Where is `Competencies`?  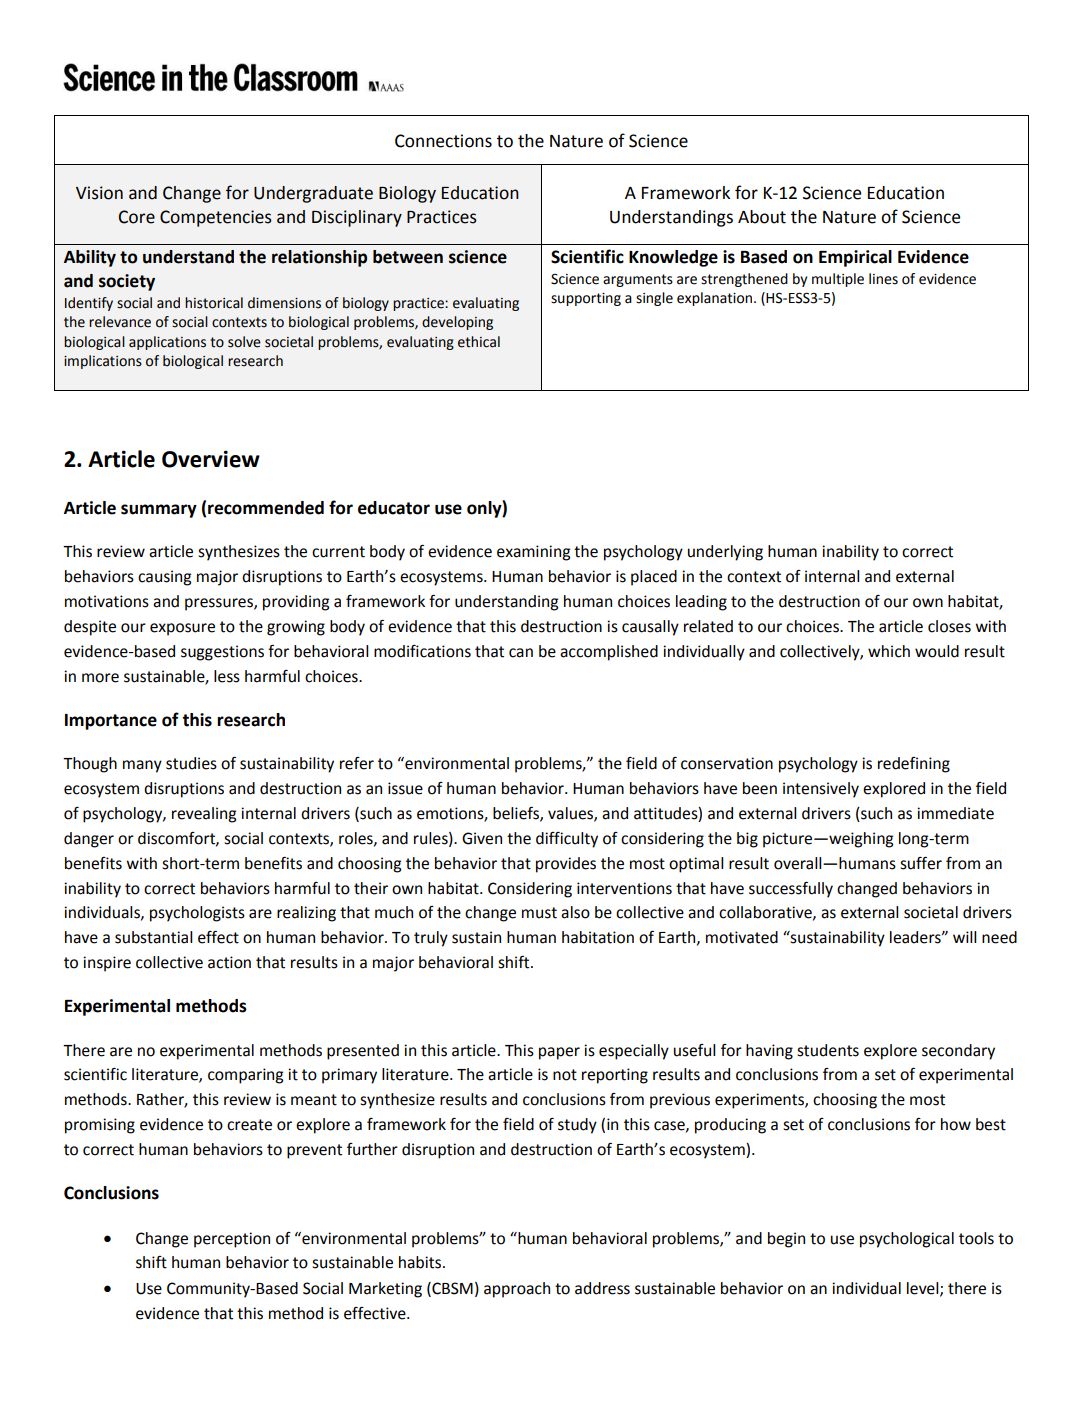
Competencies is located at coordinates (216, 218).
